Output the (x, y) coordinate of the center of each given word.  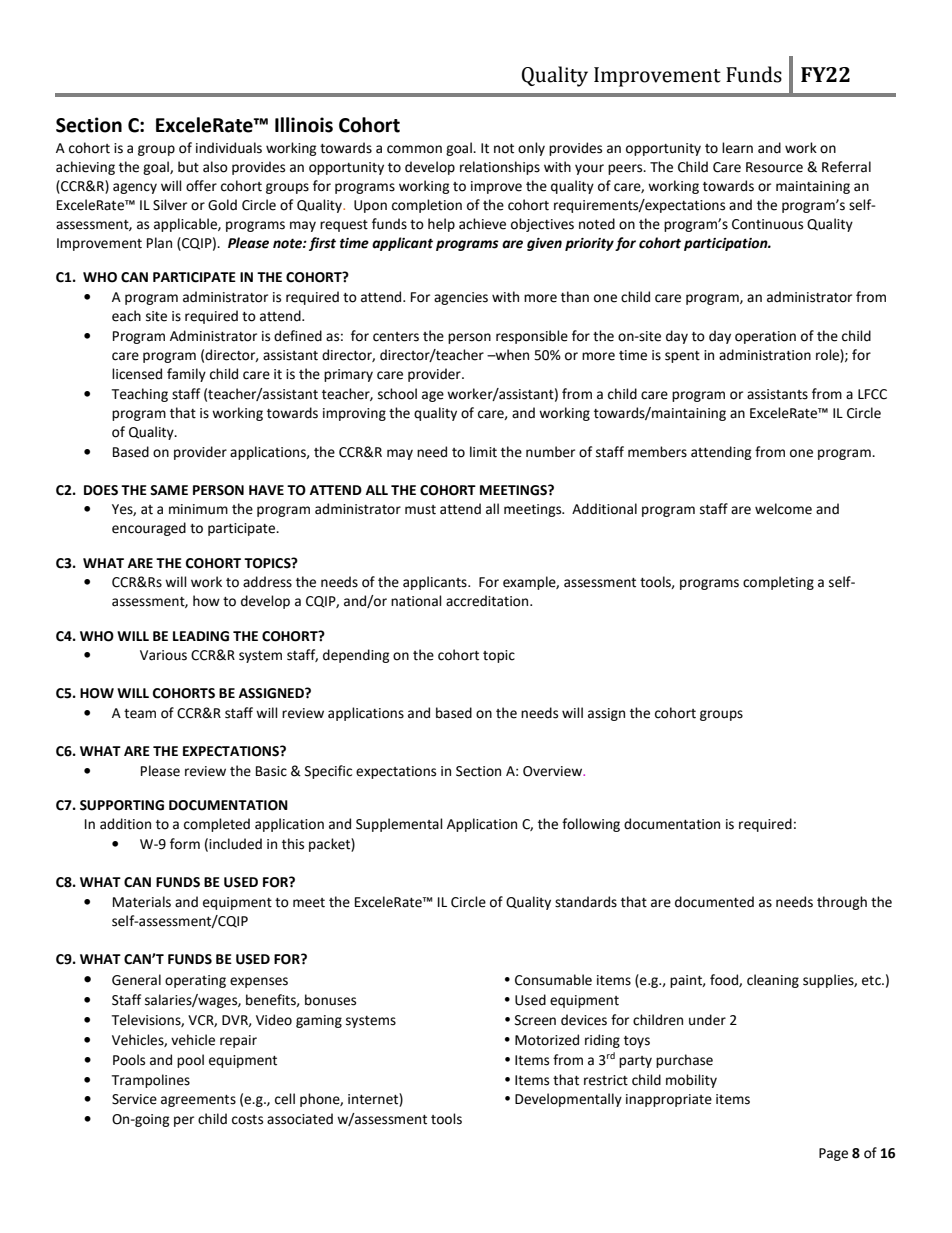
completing (778, 583)
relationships (500, 168)
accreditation (488, 601)
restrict (606, 1080)
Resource (774, 167)
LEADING (201, 636)
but (188, 167)
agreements (198, 1101)
